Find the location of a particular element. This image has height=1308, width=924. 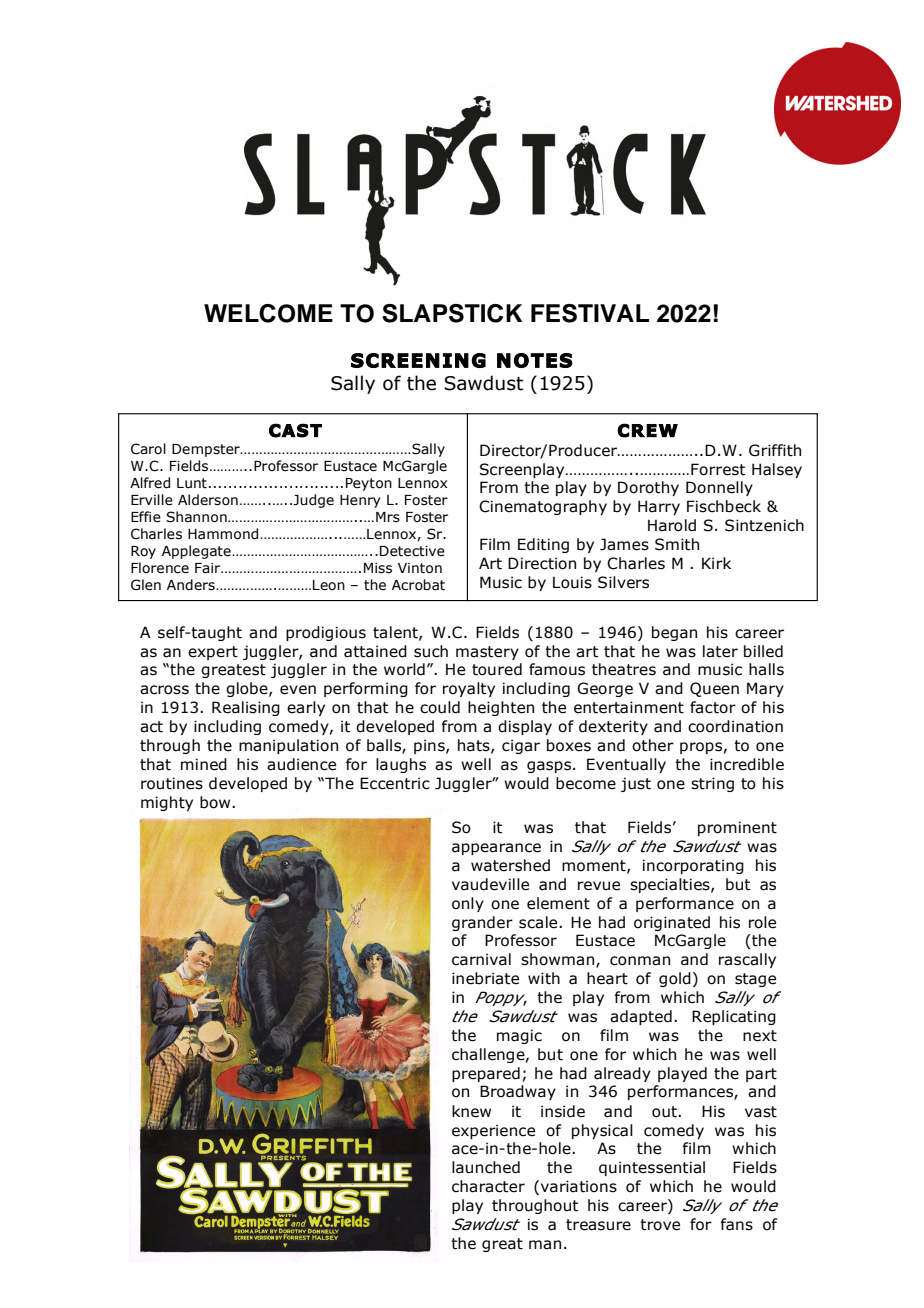

pins is located at coordinates (430, 746).
